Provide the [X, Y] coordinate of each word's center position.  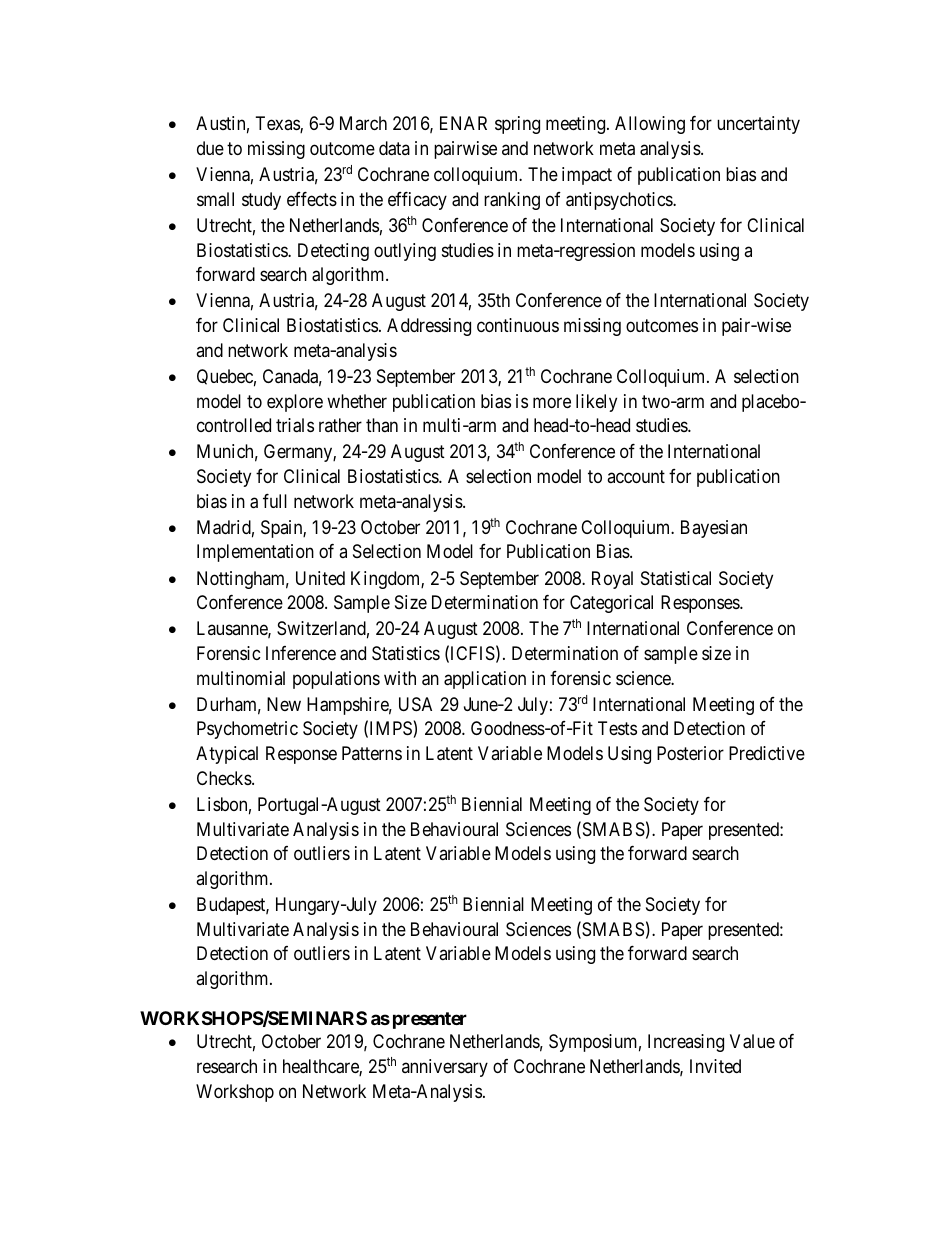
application [485, 680]
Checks [225, 778]
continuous [518, 325]
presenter [430, 1020]
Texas [278, 124]
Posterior [690, 753]
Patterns [372, 753]
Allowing [650, 125]
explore [295, 403]
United [320, 578]
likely [596, 403]
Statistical [676, 578]
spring [517, 125]
